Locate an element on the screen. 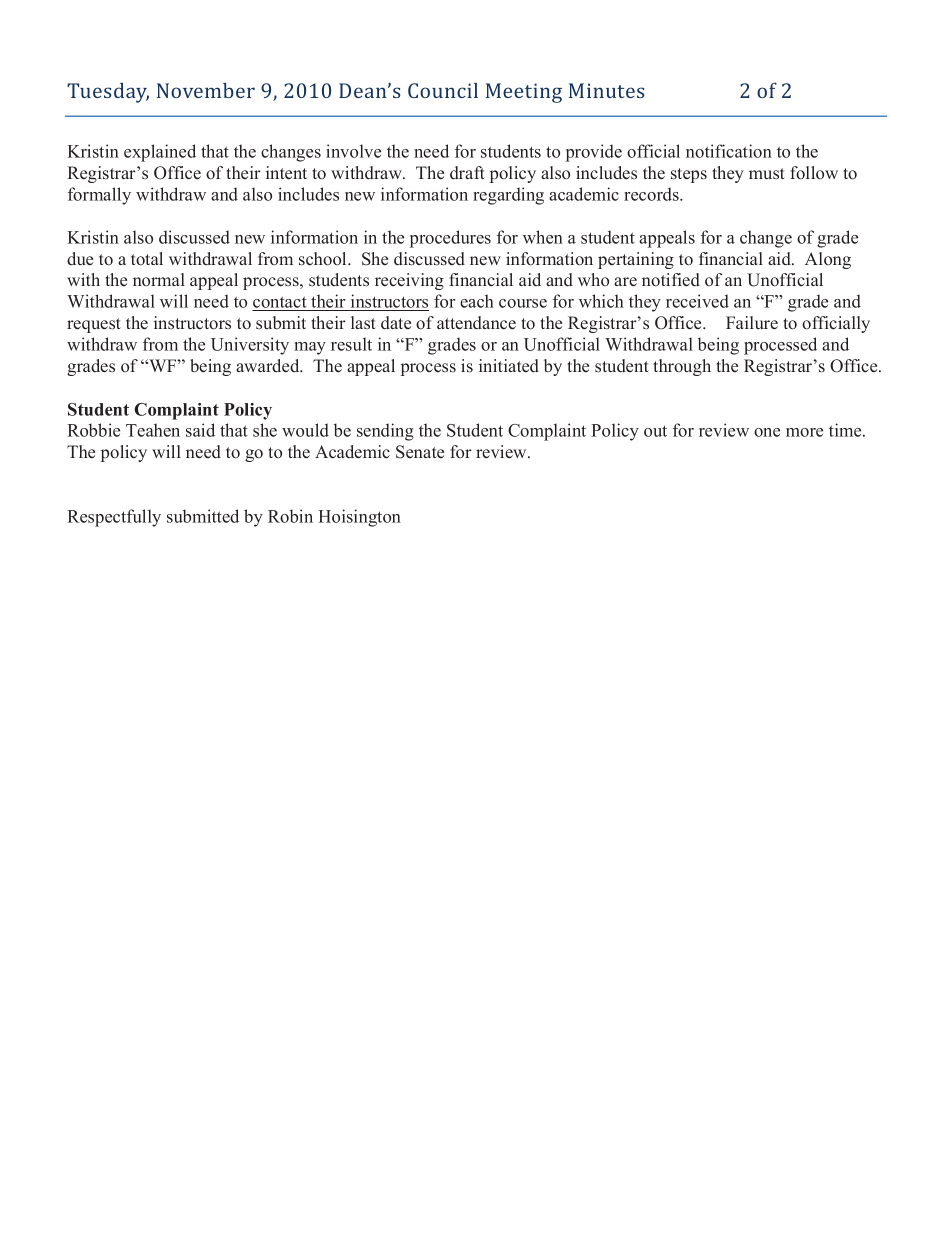 The image size is (952, 1233). Failure is located at coordinates (752, 323).
